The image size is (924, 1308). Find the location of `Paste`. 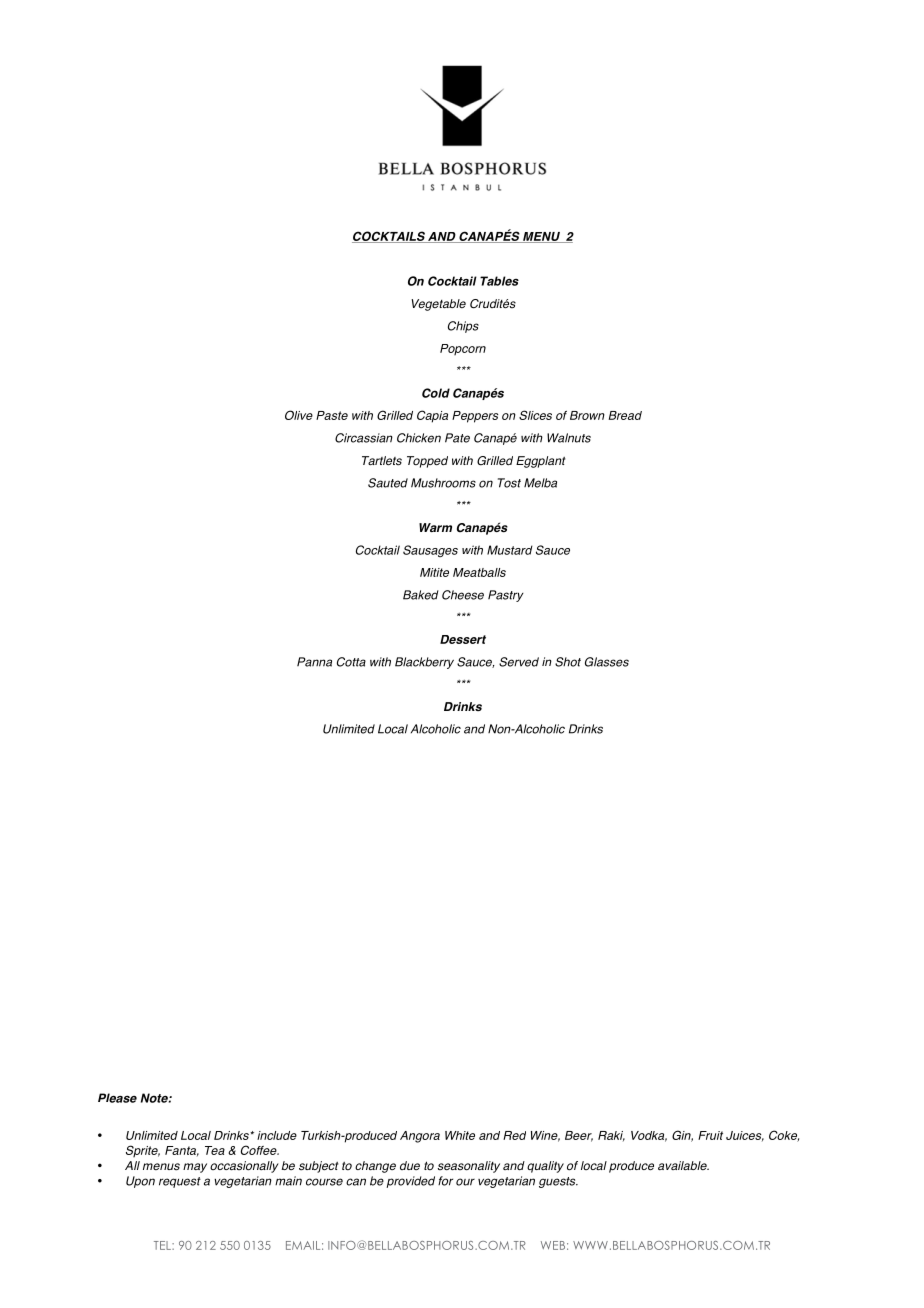

Paste is located at coordinates (332, 415).
